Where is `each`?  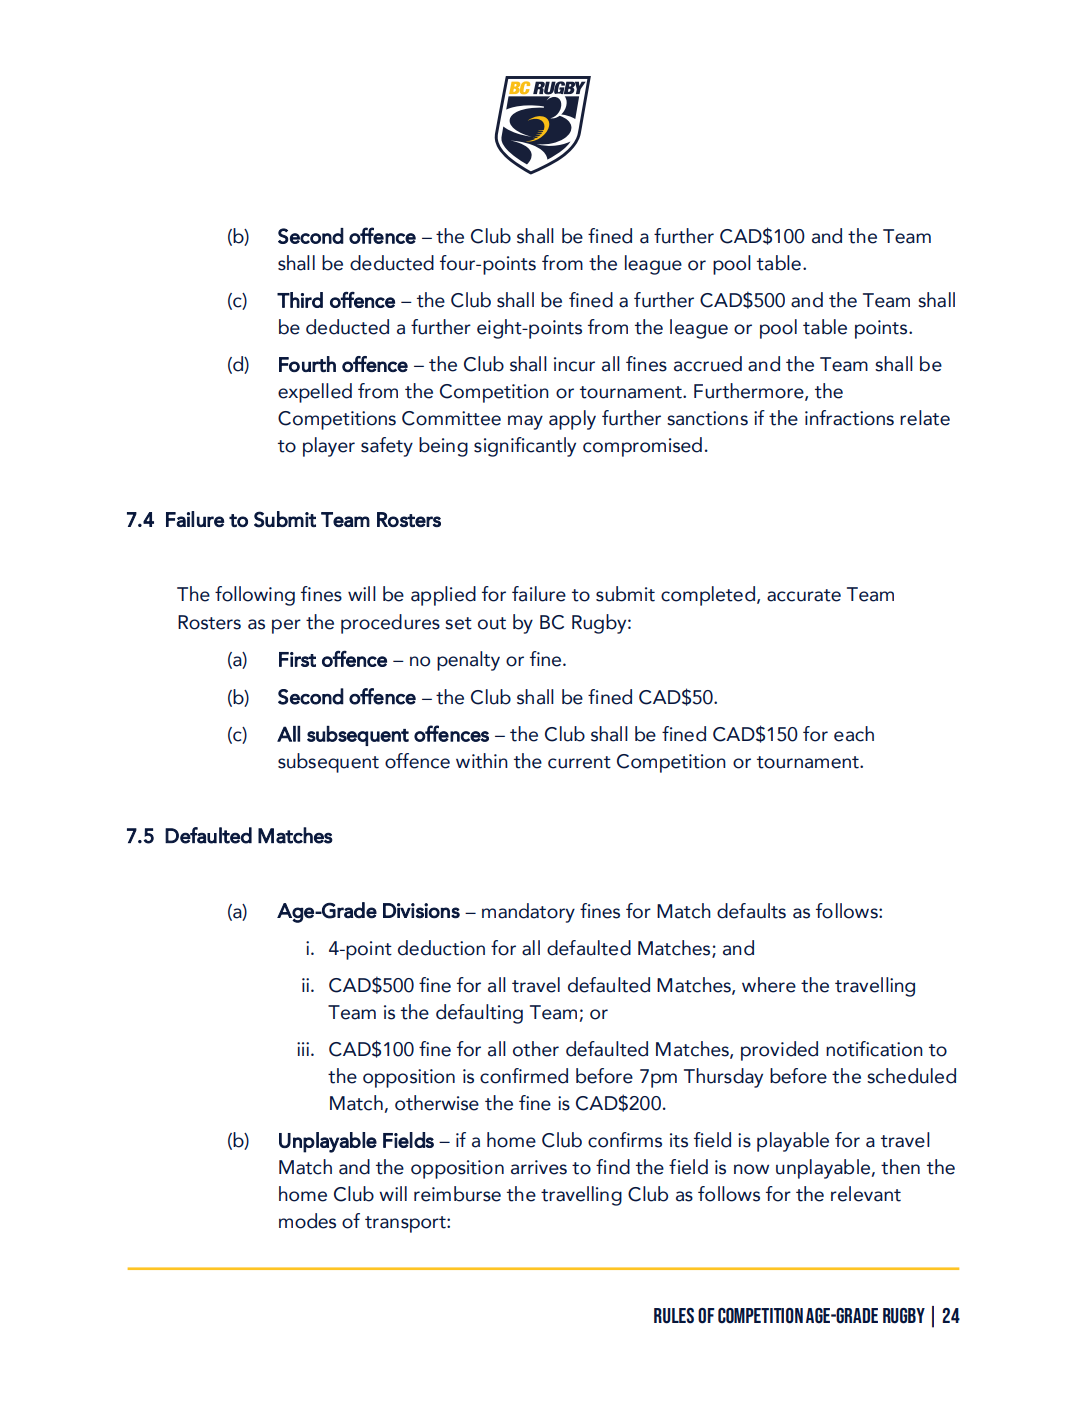 each is located at coordinates (854, 734).
